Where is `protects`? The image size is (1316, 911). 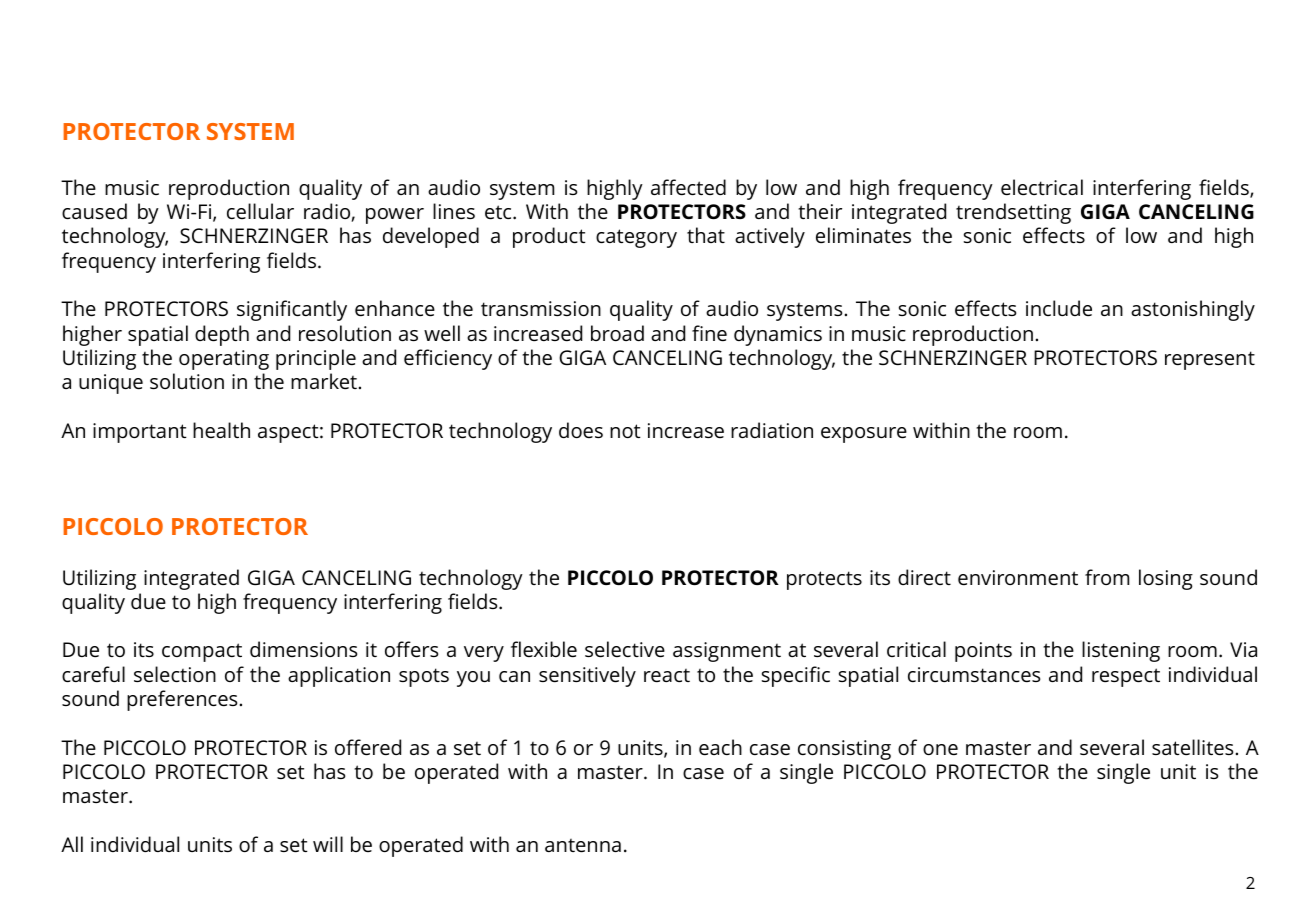 protects is located at coordinates (824, 580).
